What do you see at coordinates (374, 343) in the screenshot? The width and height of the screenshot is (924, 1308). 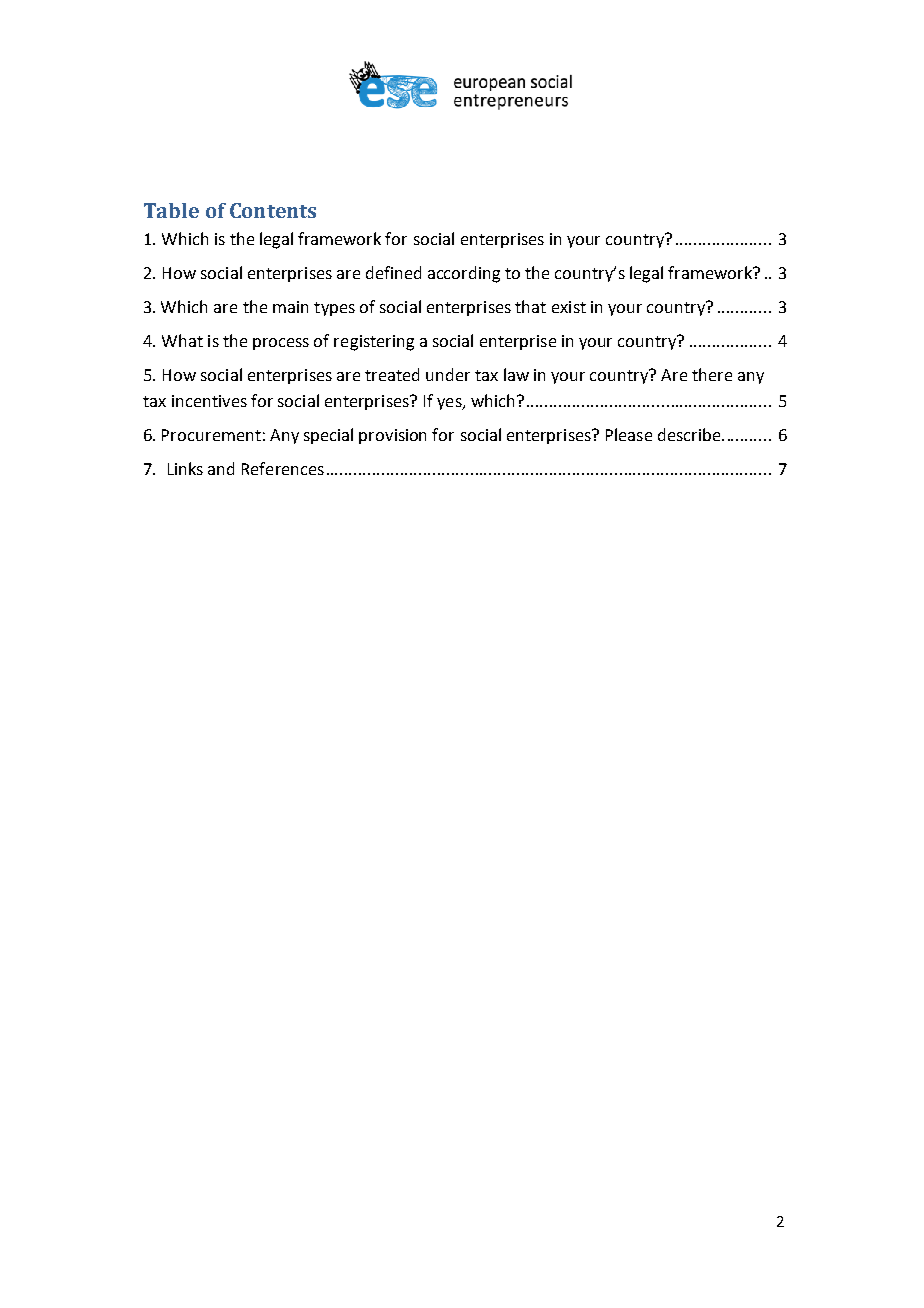 I see `registering` at bounding box center [374, 343].
